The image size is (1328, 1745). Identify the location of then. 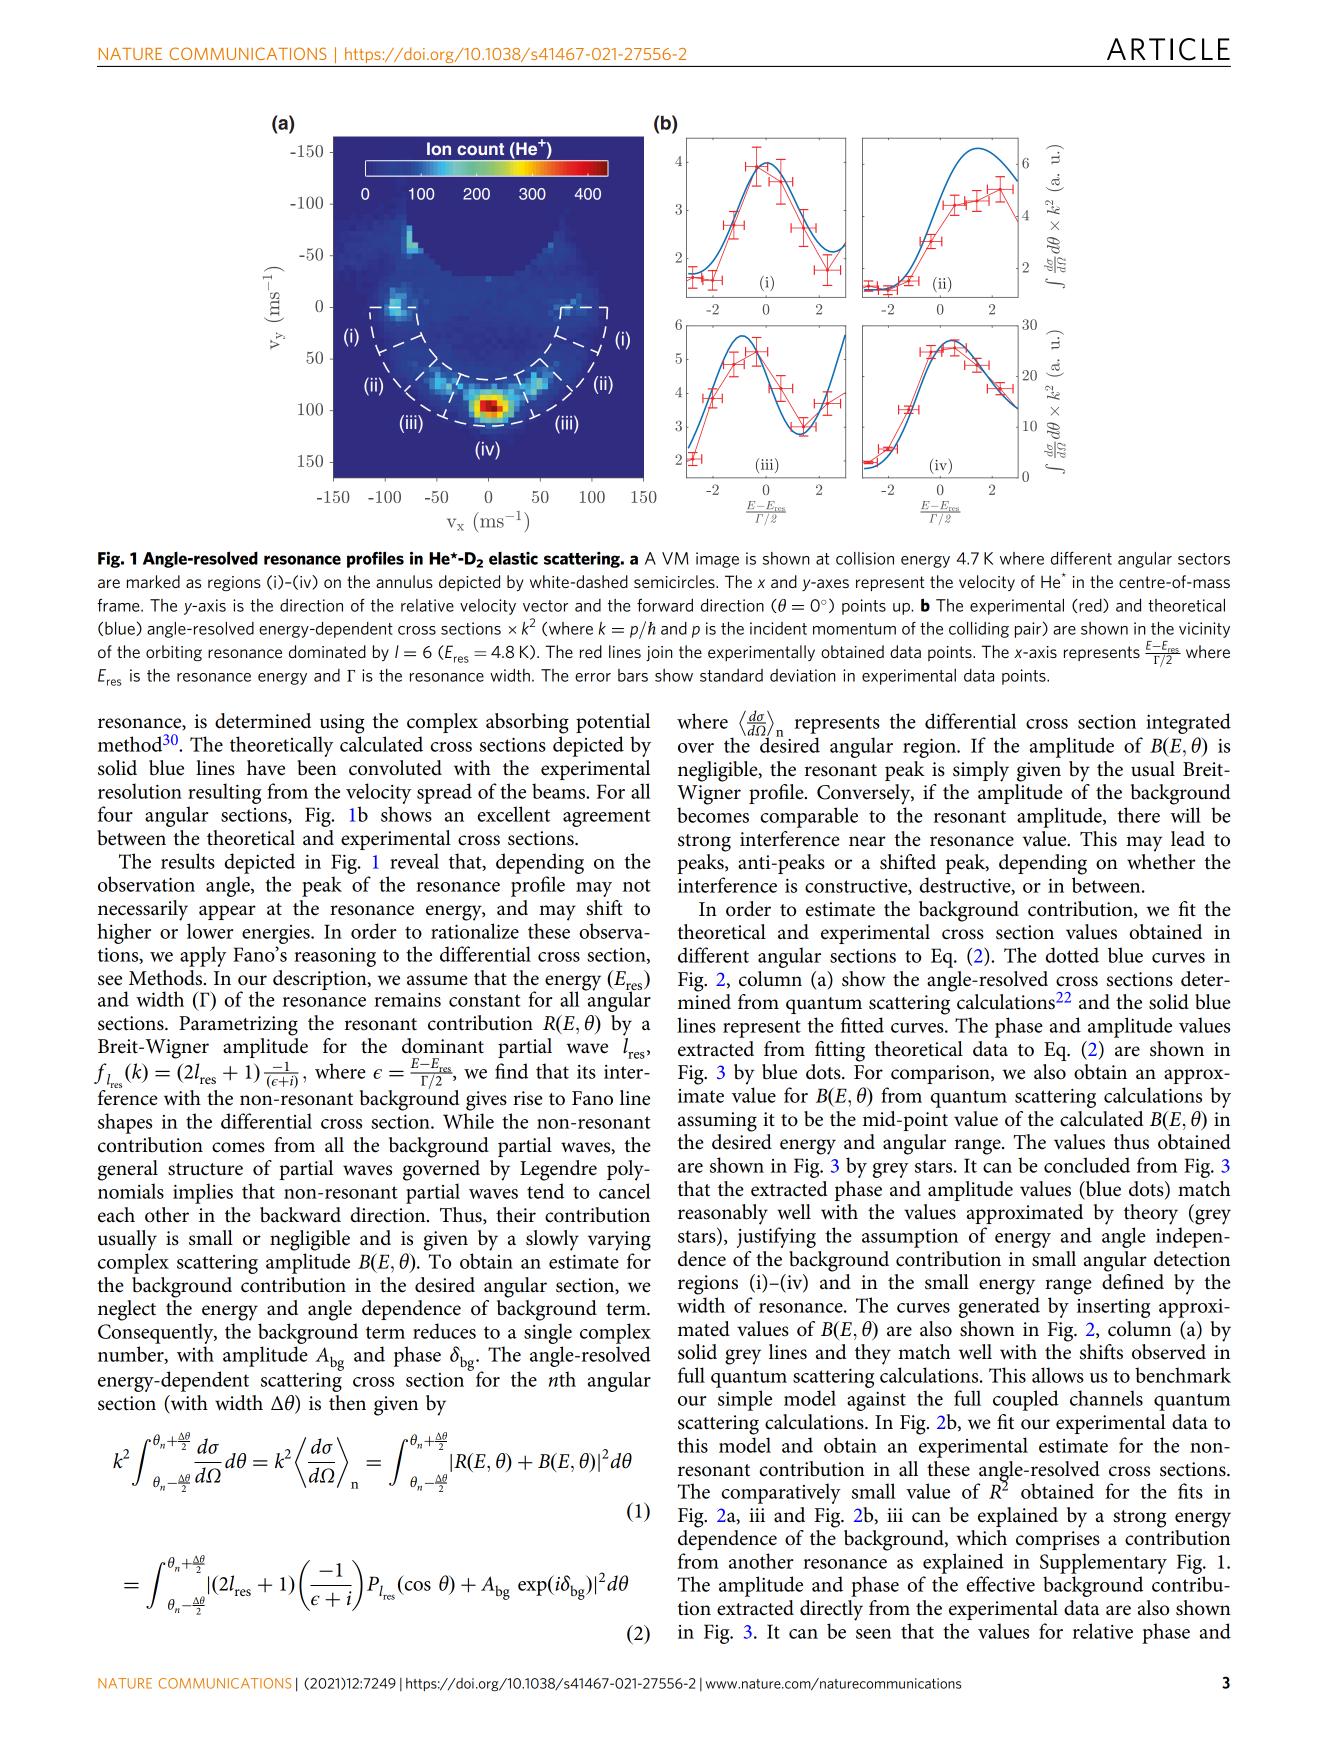
(347, 1403).
